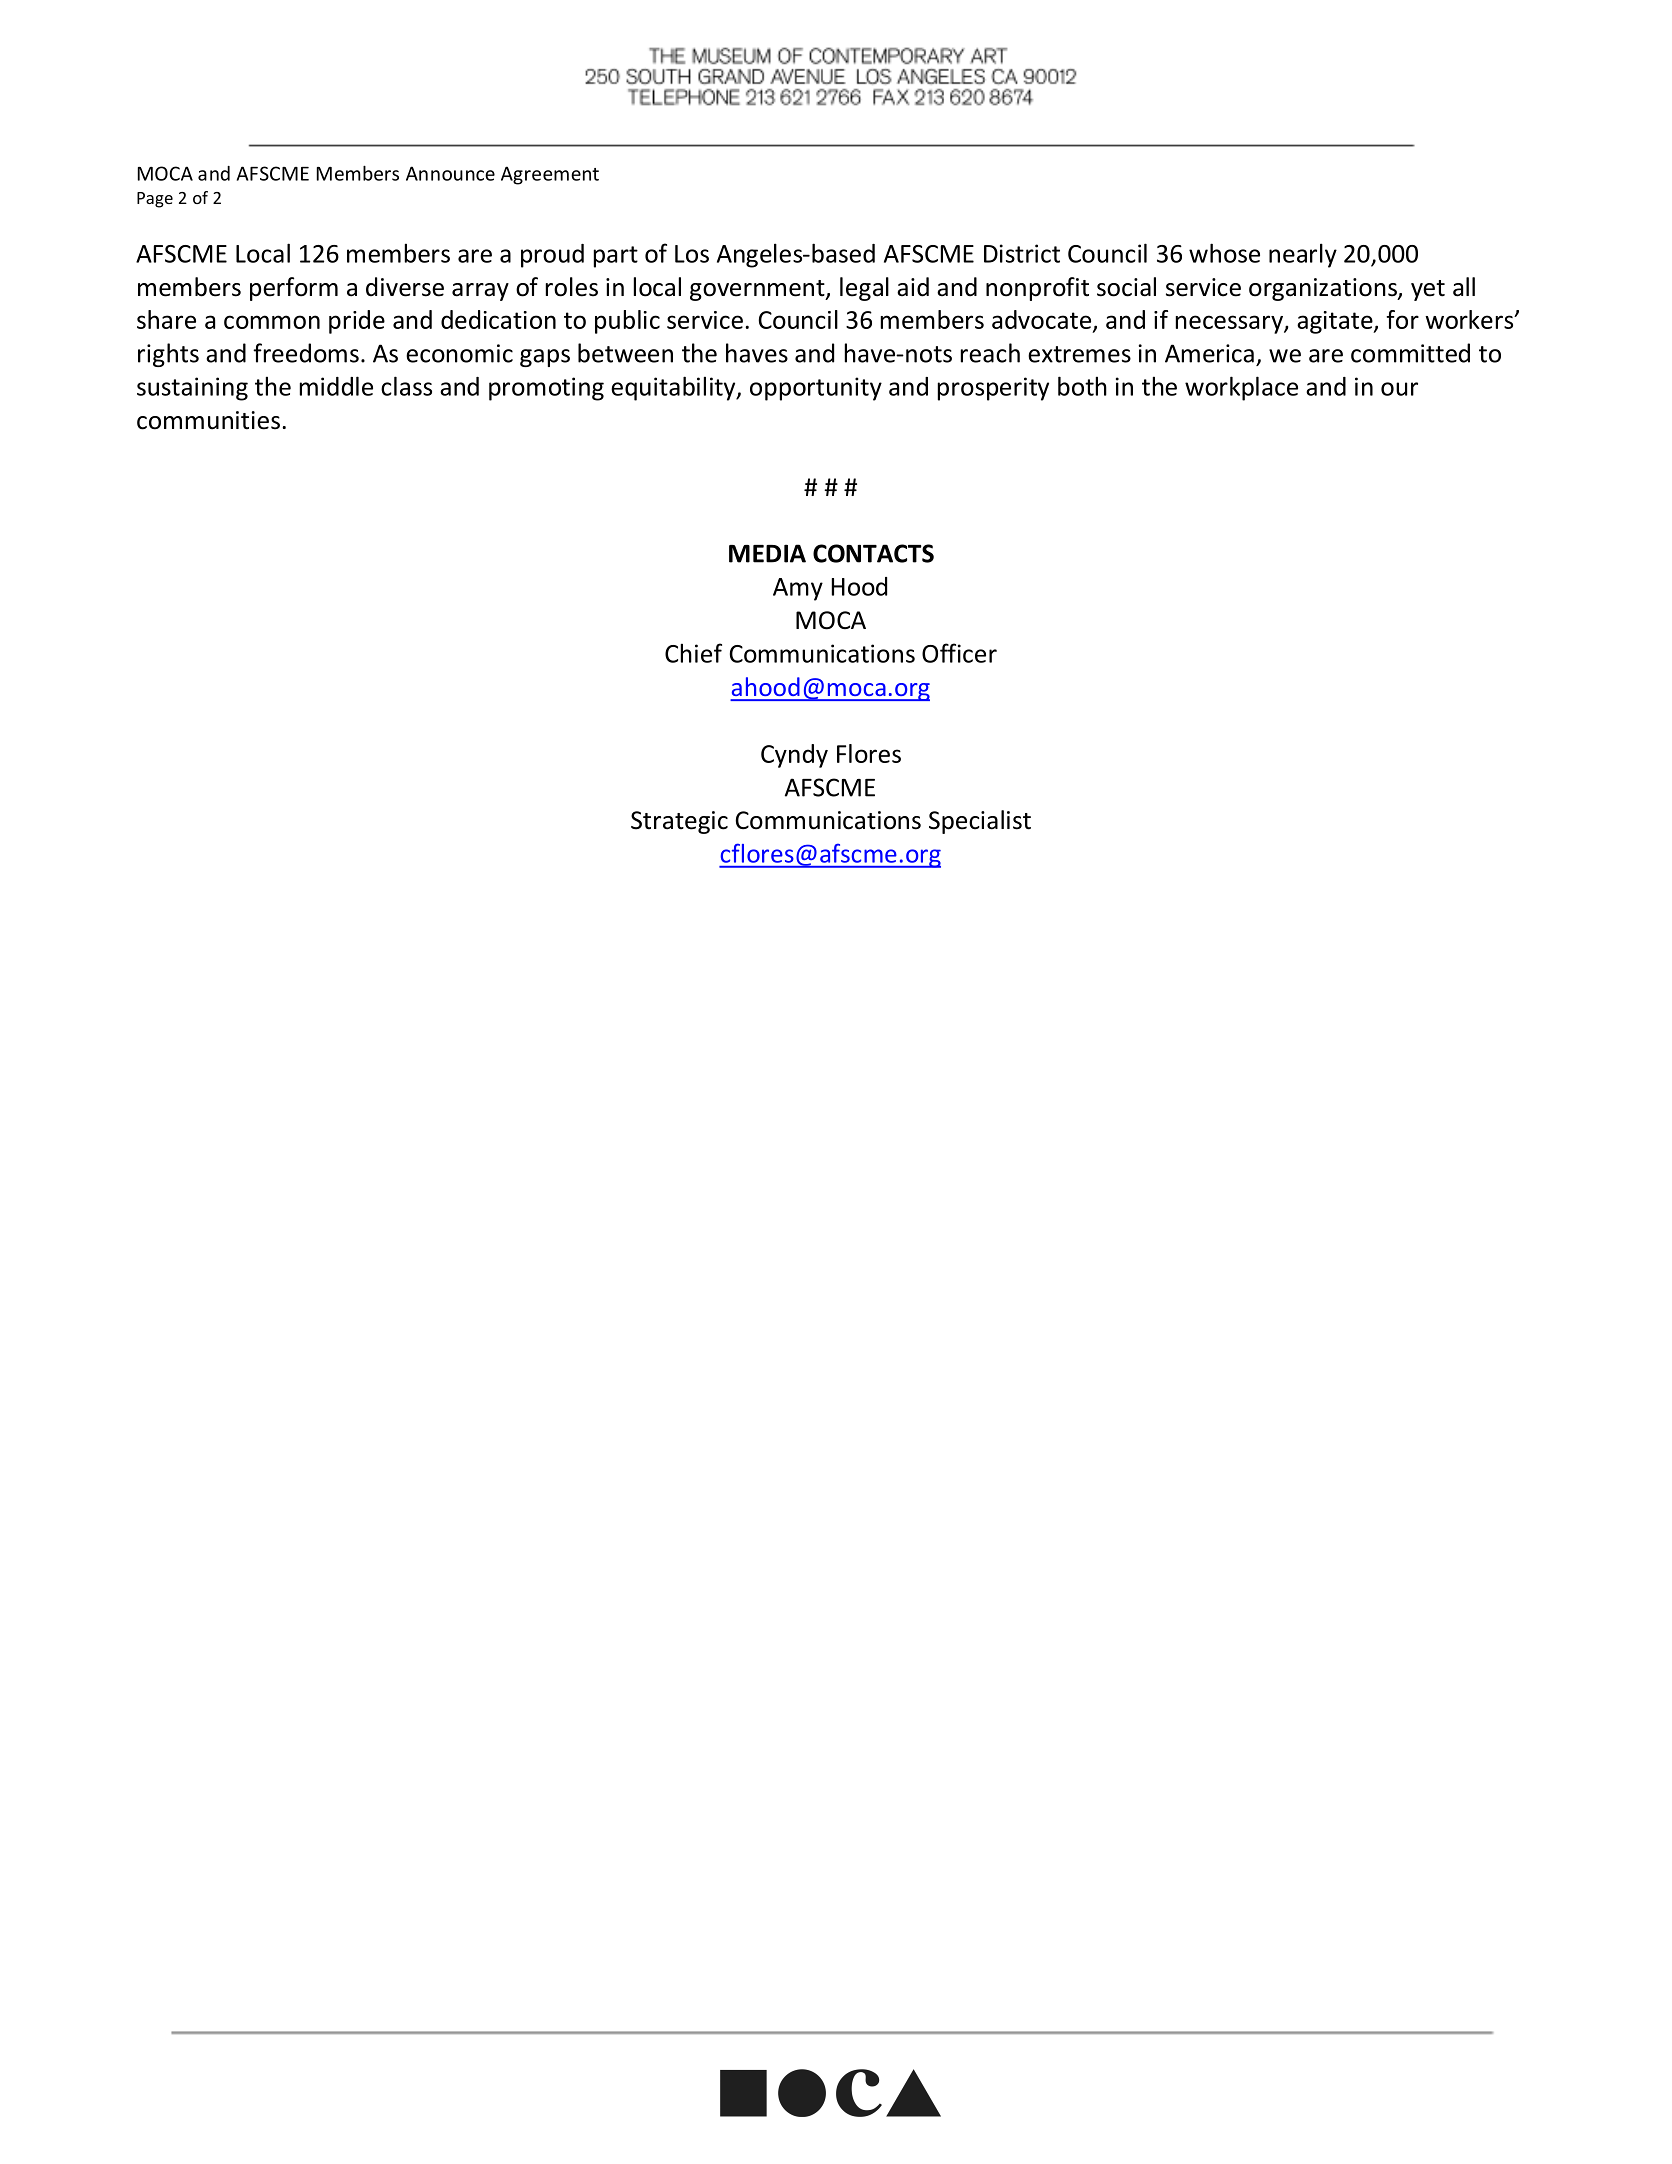 This screenshot has height=2164, width=1672. I want to click on workplace, so click(1241, 388).
